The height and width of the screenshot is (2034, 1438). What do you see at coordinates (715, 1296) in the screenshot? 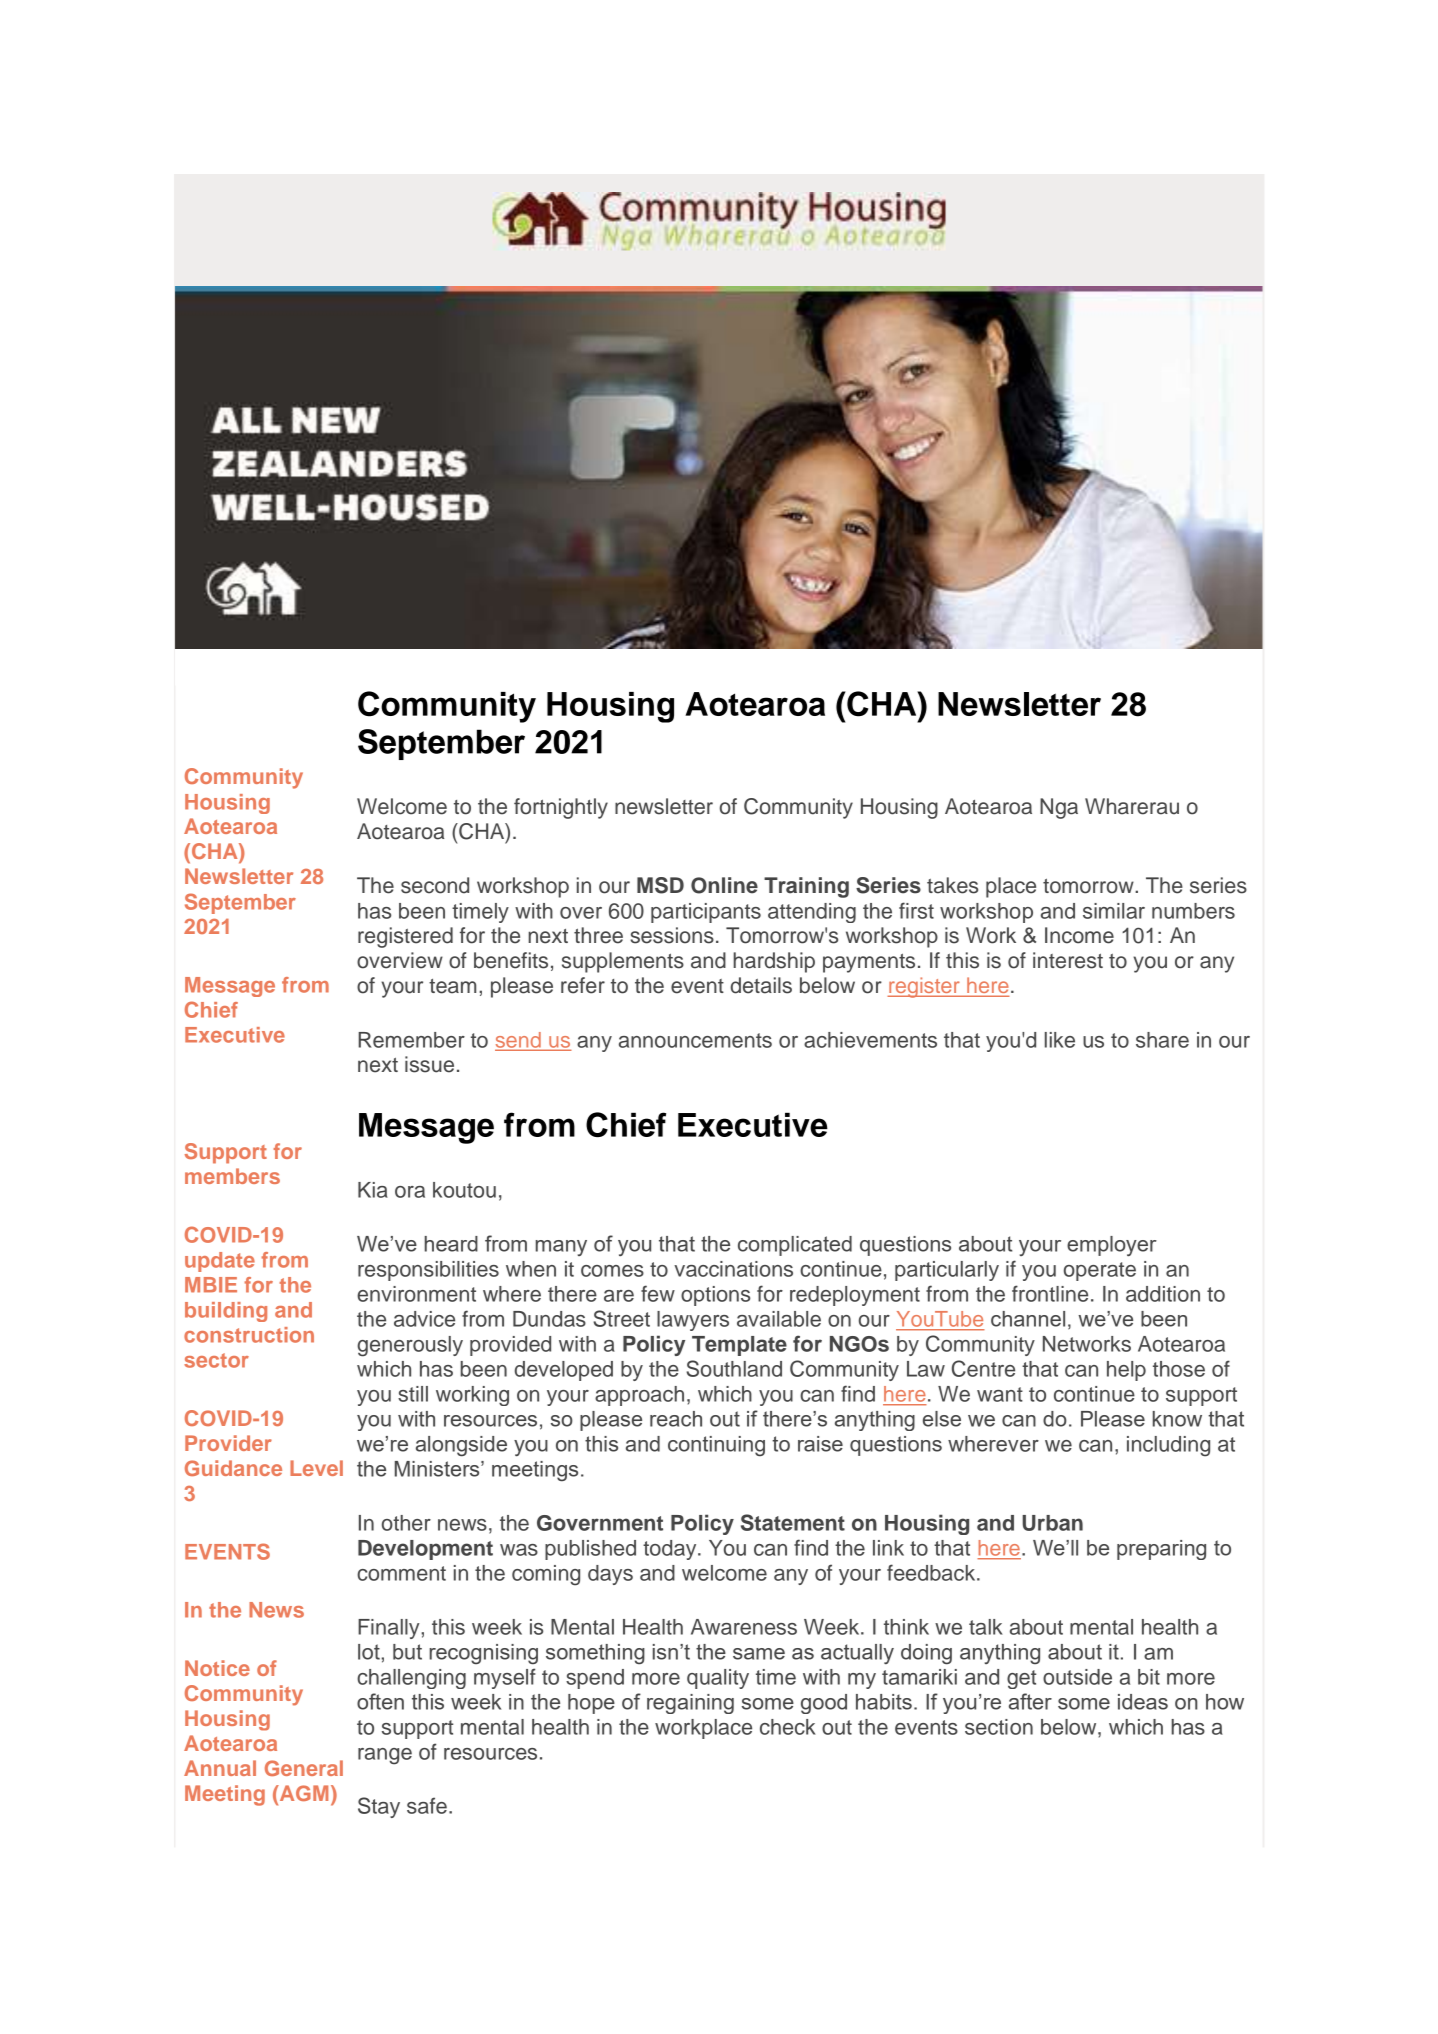
I see `options` at bounding box center [715, 1296].
